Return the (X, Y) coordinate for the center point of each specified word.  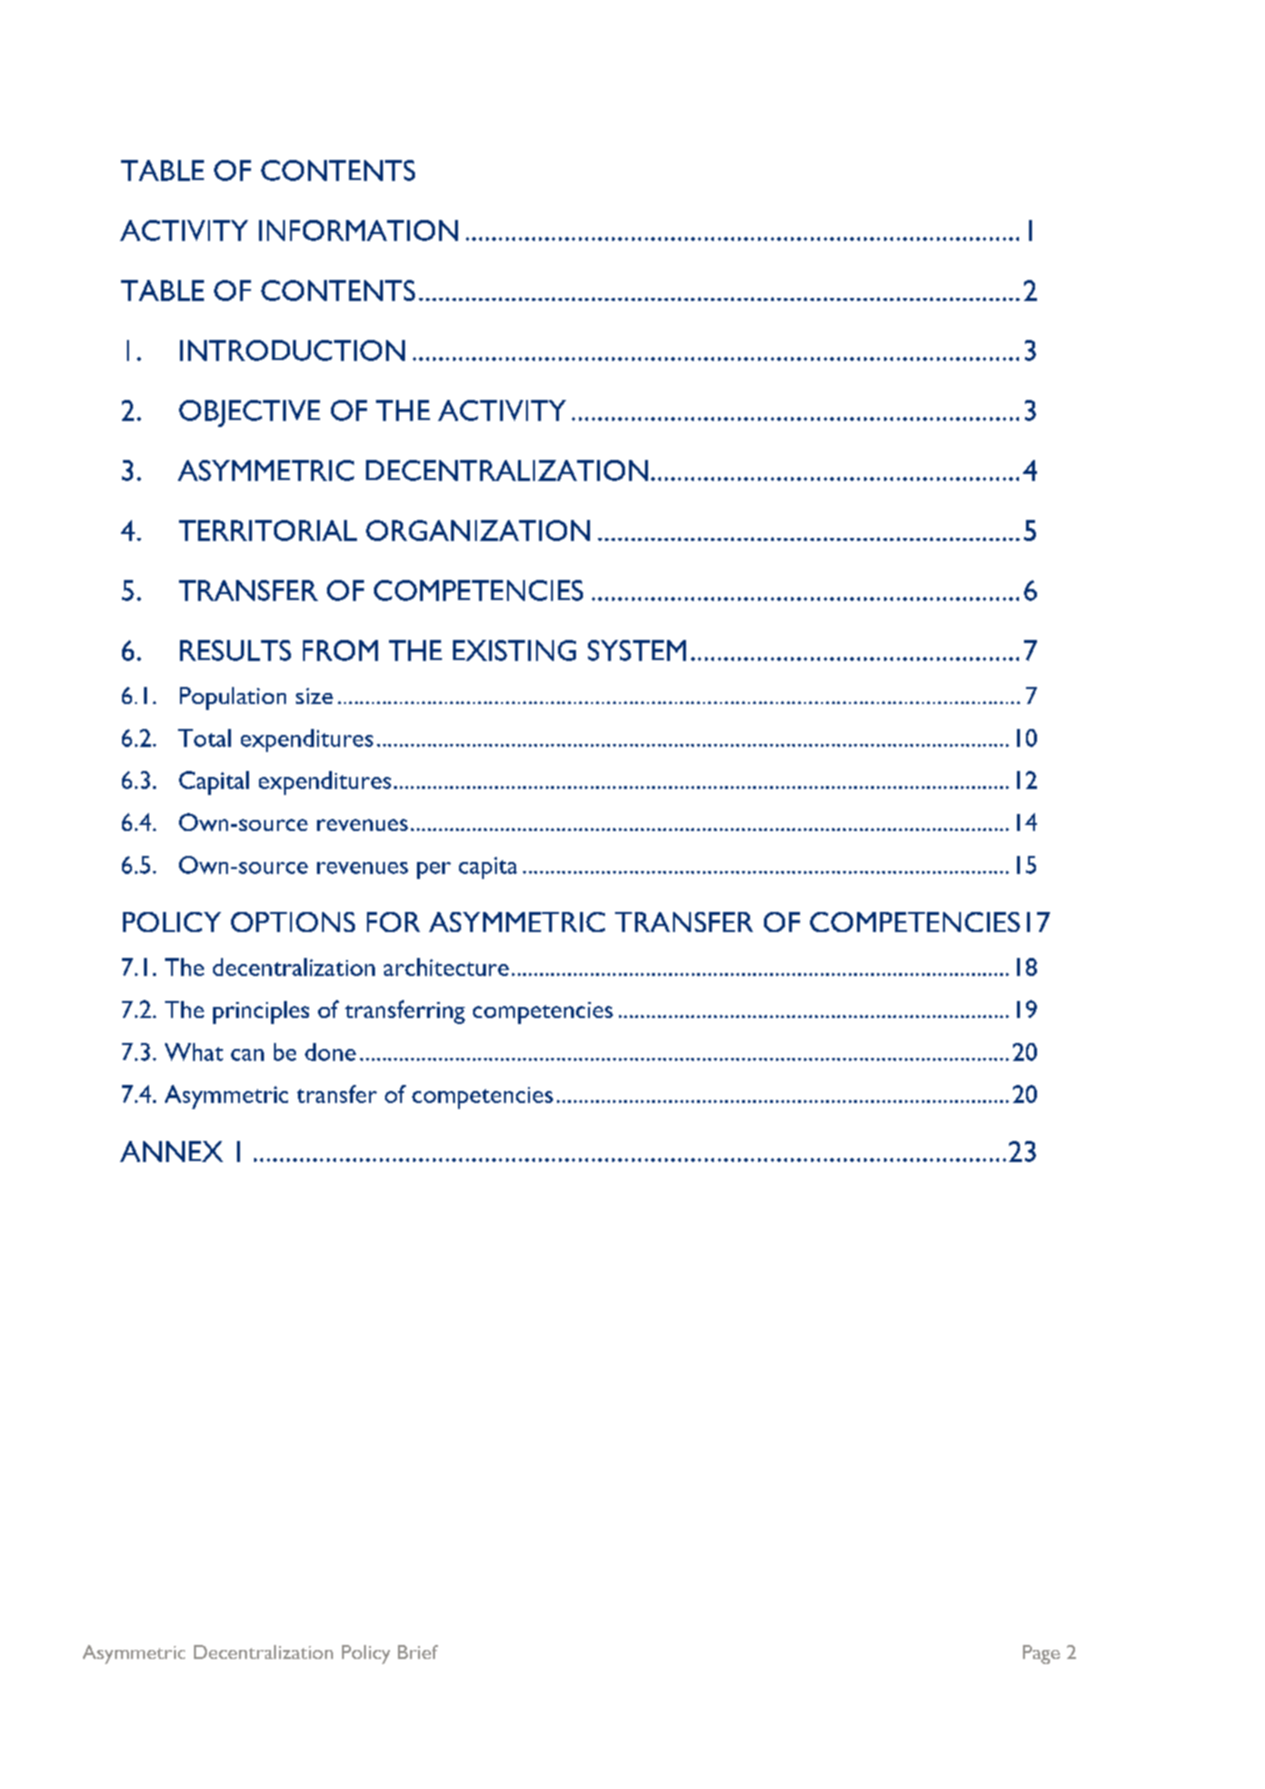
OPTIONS (293, 922)
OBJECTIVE (249, 413)
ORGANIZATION (478, 530)
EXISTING (514, 650)
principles (261, 1012)
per (434, 870)
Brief (418, 1652)
